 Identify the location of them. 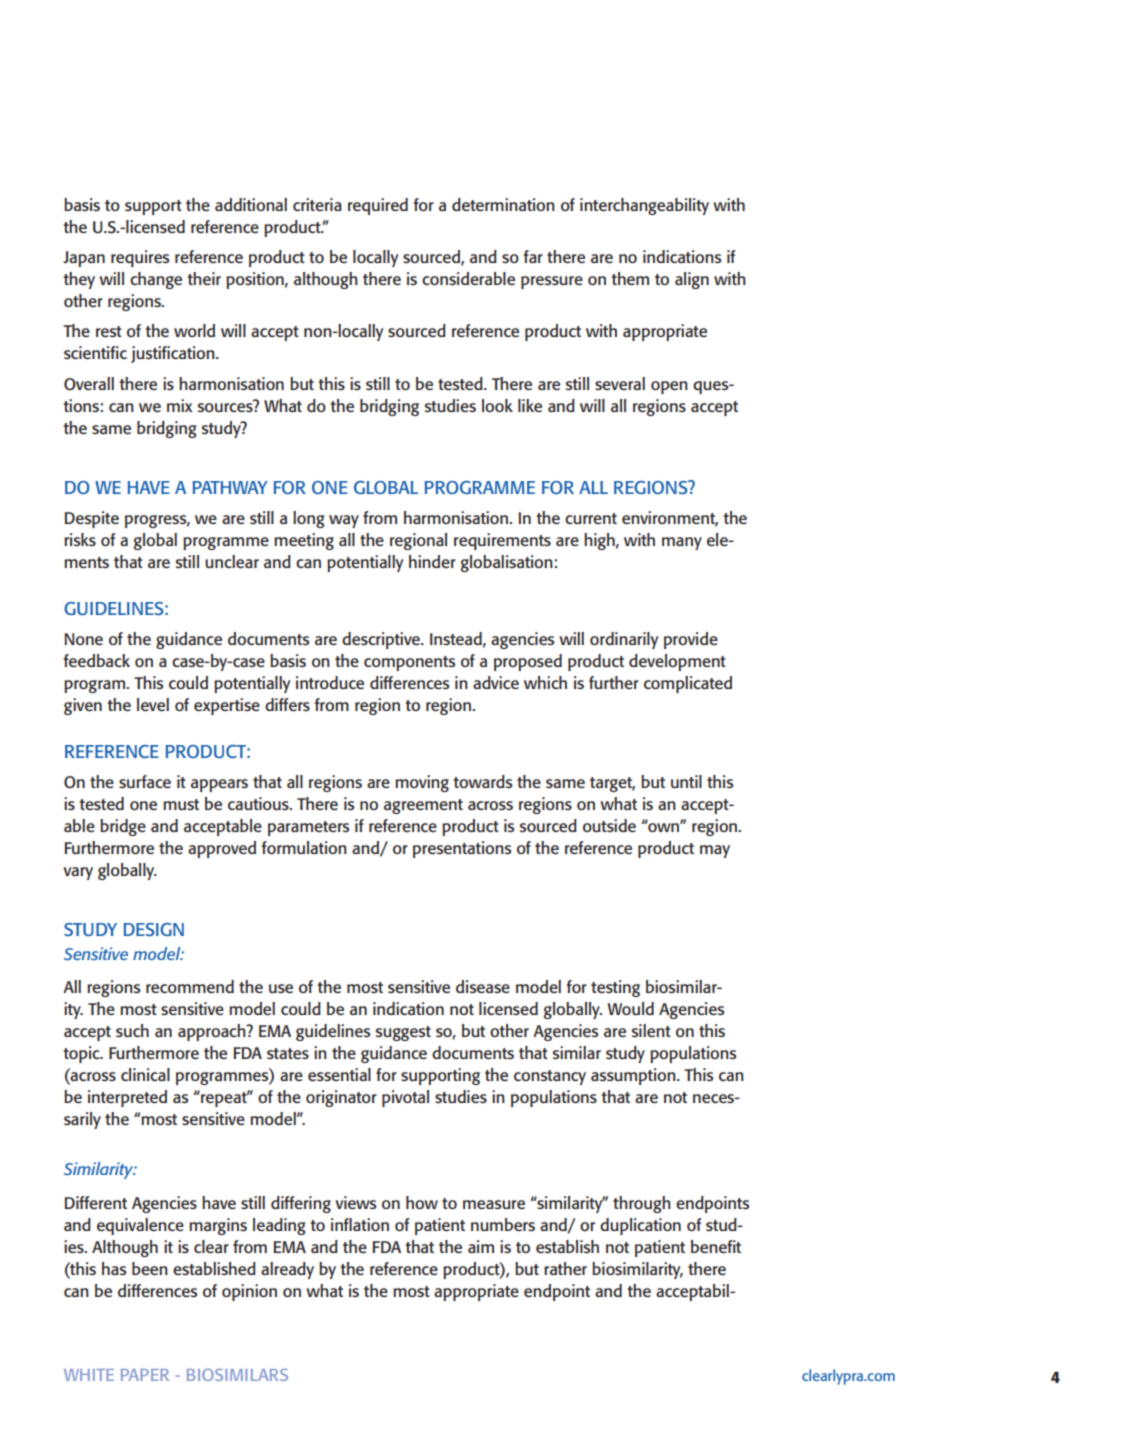
(630, 278).
